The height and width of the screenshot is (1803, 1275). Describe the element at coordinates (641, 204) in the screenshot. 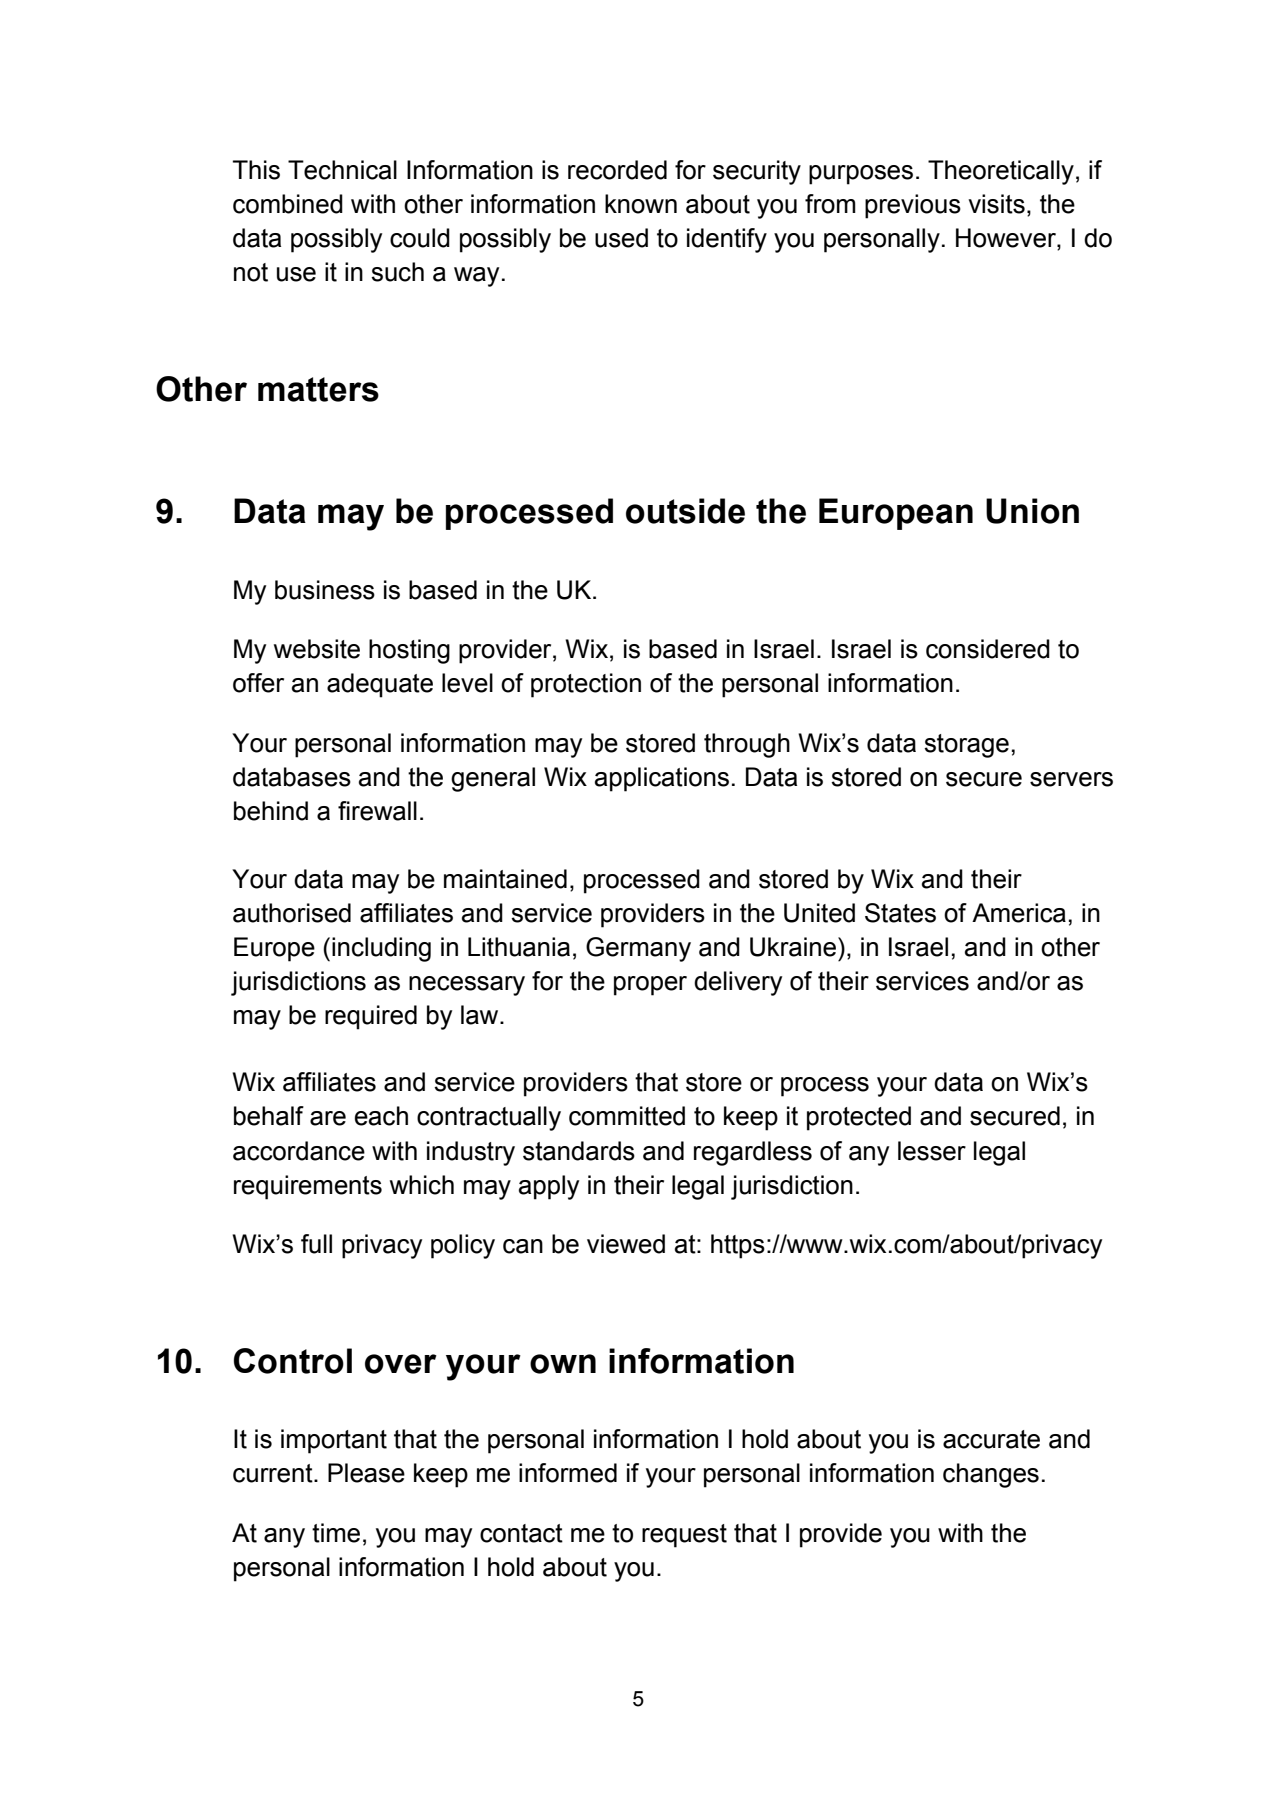

I see `known` at that location.
